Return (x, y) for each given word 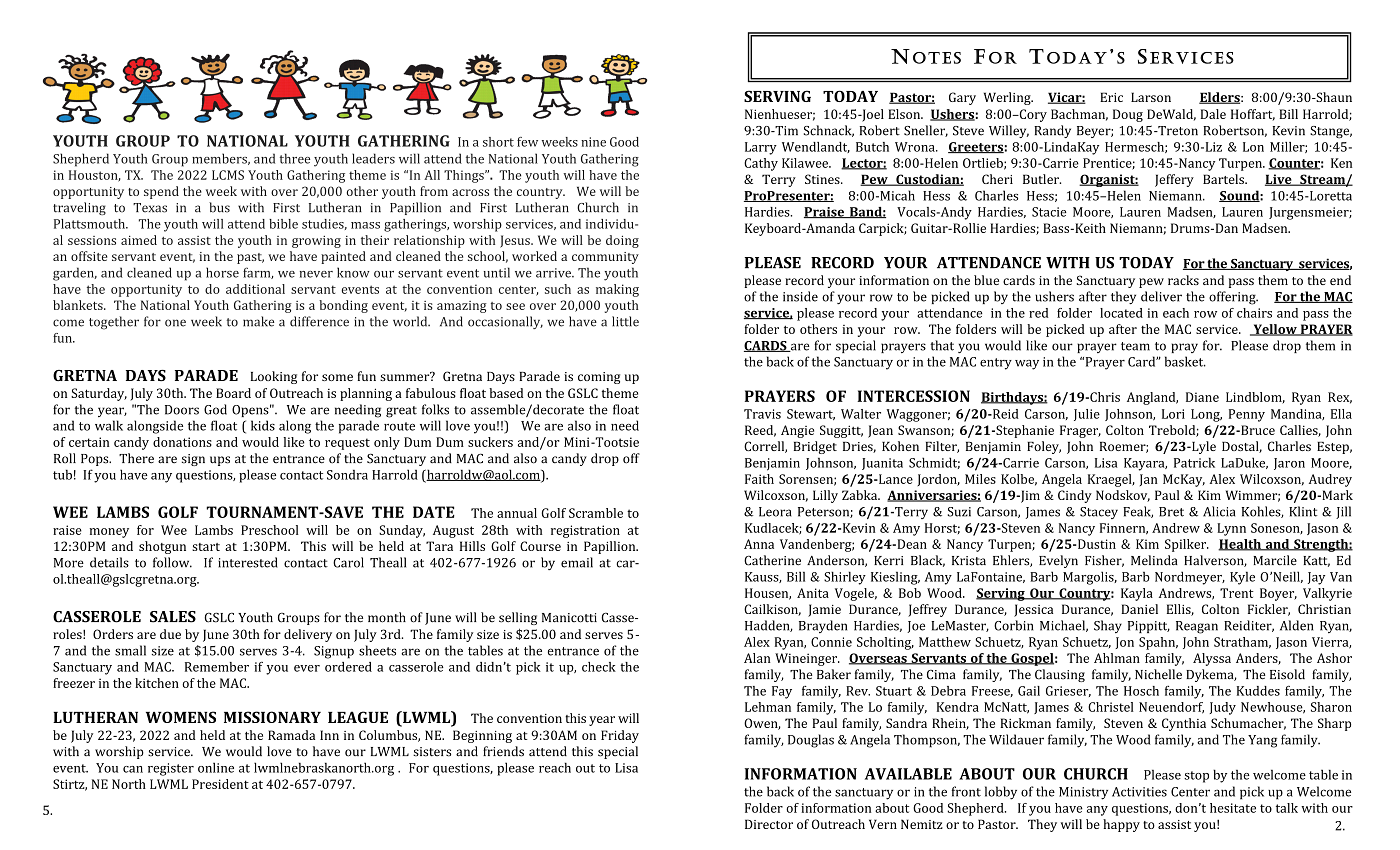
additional (255, 289)
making (617, 290)
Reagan (1197, 627)
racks (1183, 280)
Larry (761, 148)
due (170, 634)
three (295, 158)
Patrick (1194, 462)
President (220, 784)
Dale (1213, 114)
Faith (759, 479)
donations (182, 442)
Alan (757, 658)
